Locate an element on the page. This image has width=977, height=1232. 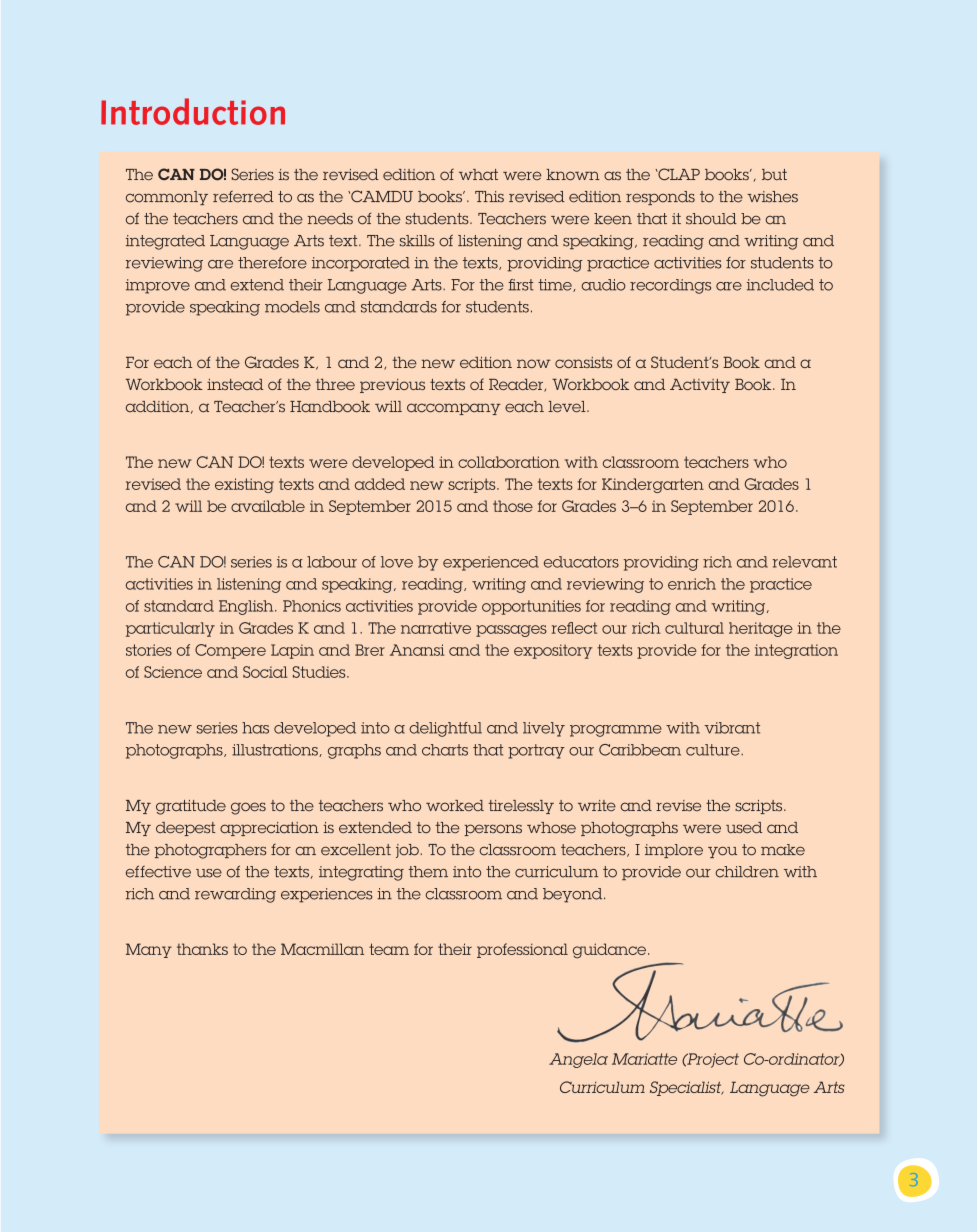
experienced is located at coordinates (491, 563).
